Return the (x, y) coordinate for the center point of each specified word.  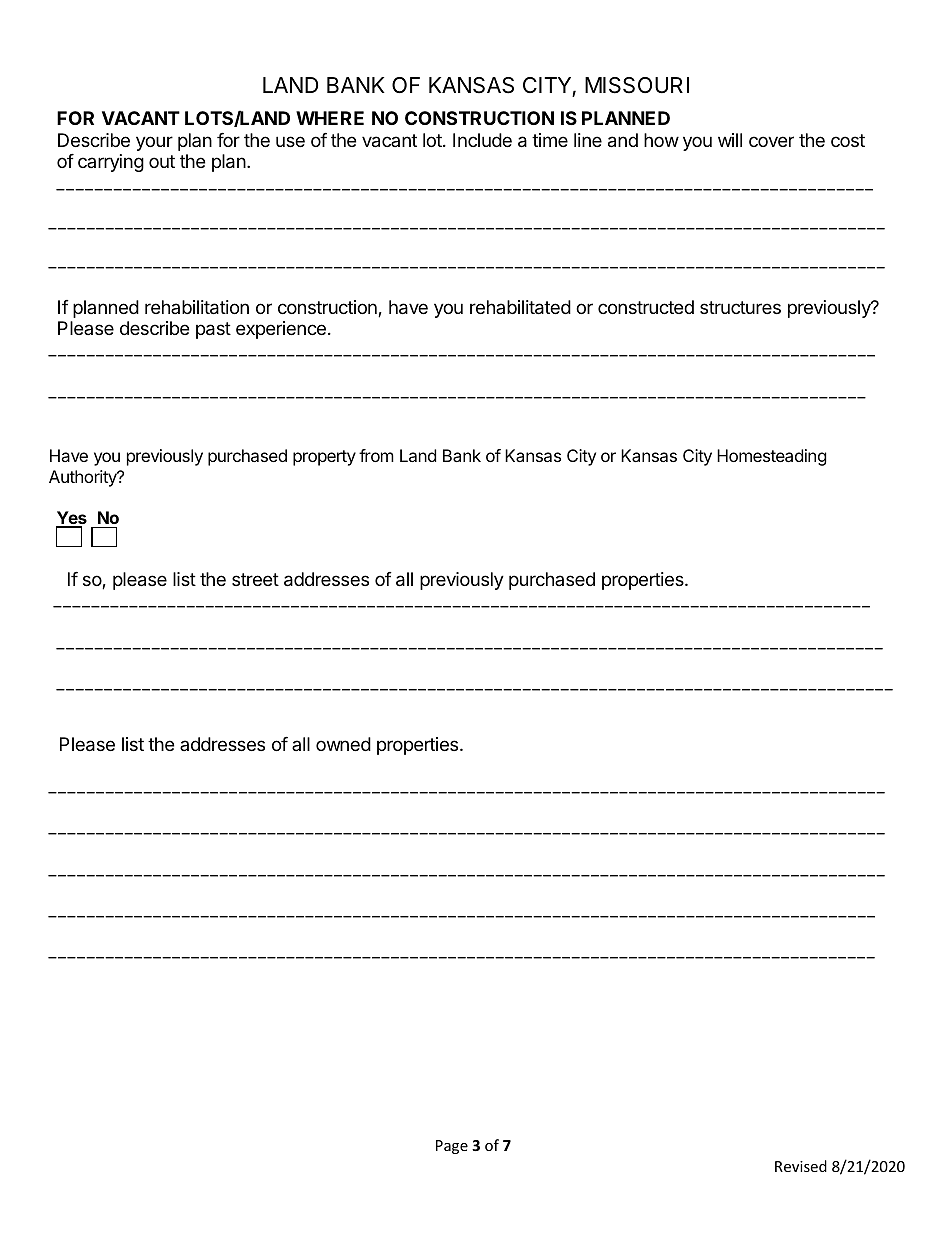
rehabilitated (520, 307)
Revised (801, 1166)
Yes (71, 519)
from (376, 455)
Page (452, 1147)
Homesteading (772, 457)
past (213, 330)
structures (740, 307)
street (255, 579)
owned (343, 744)
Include (482, 140)
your (154, 143)
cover (771, 141)
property (324, 458)
